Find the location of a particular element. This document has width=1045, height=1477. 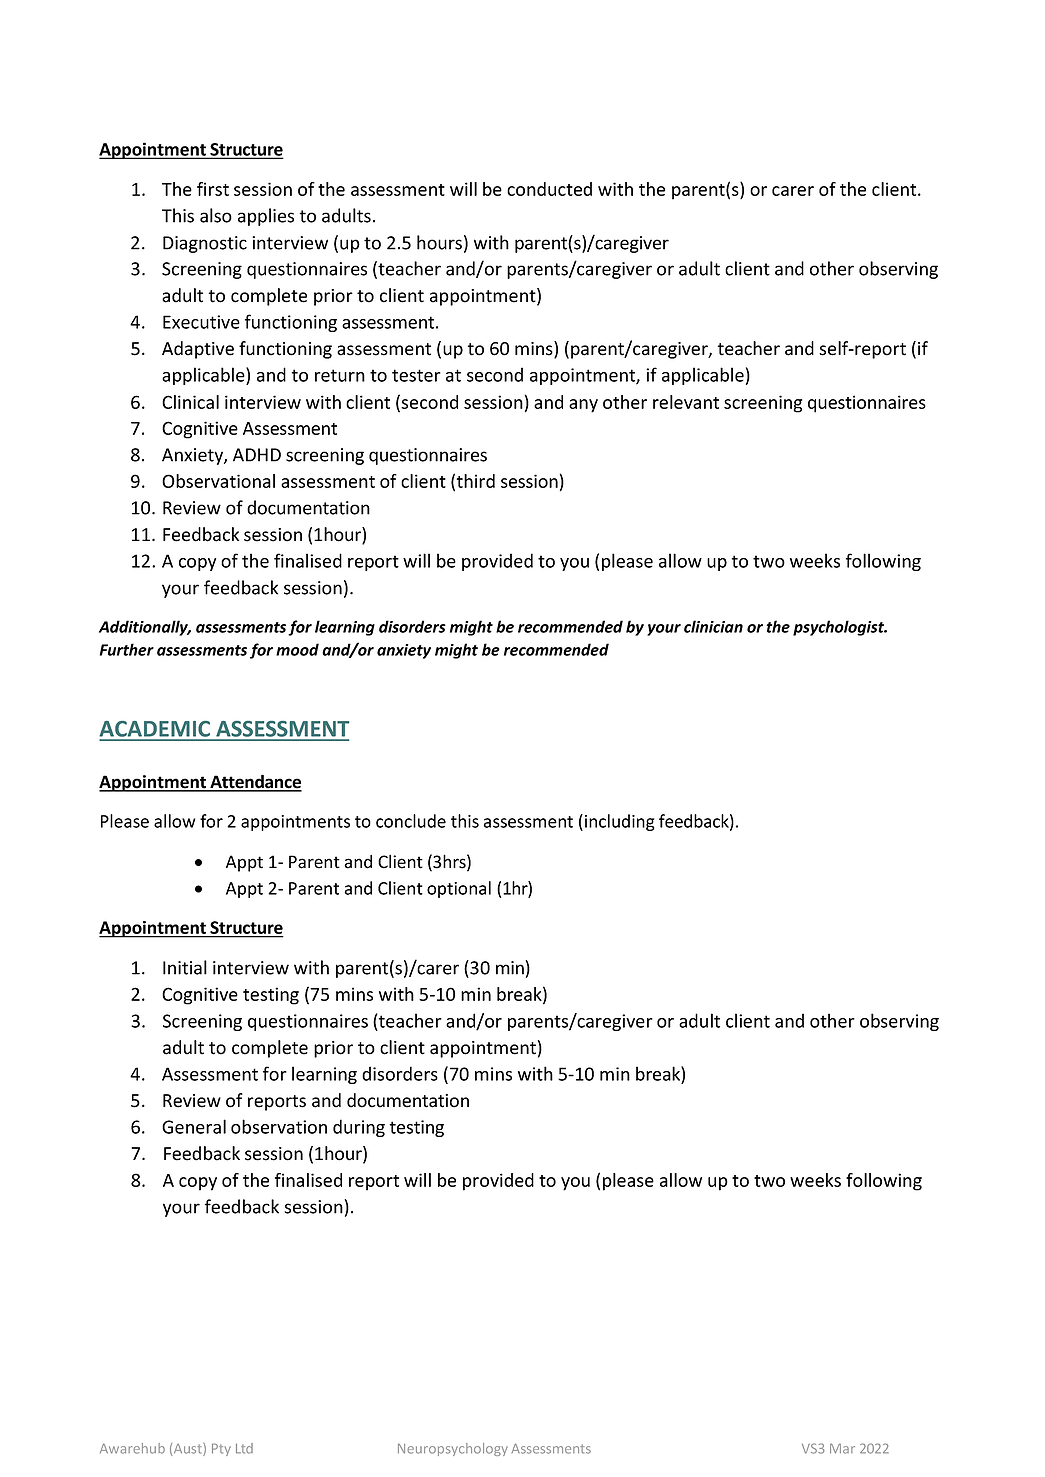

Mar is located at coordinates (842, 1449).
